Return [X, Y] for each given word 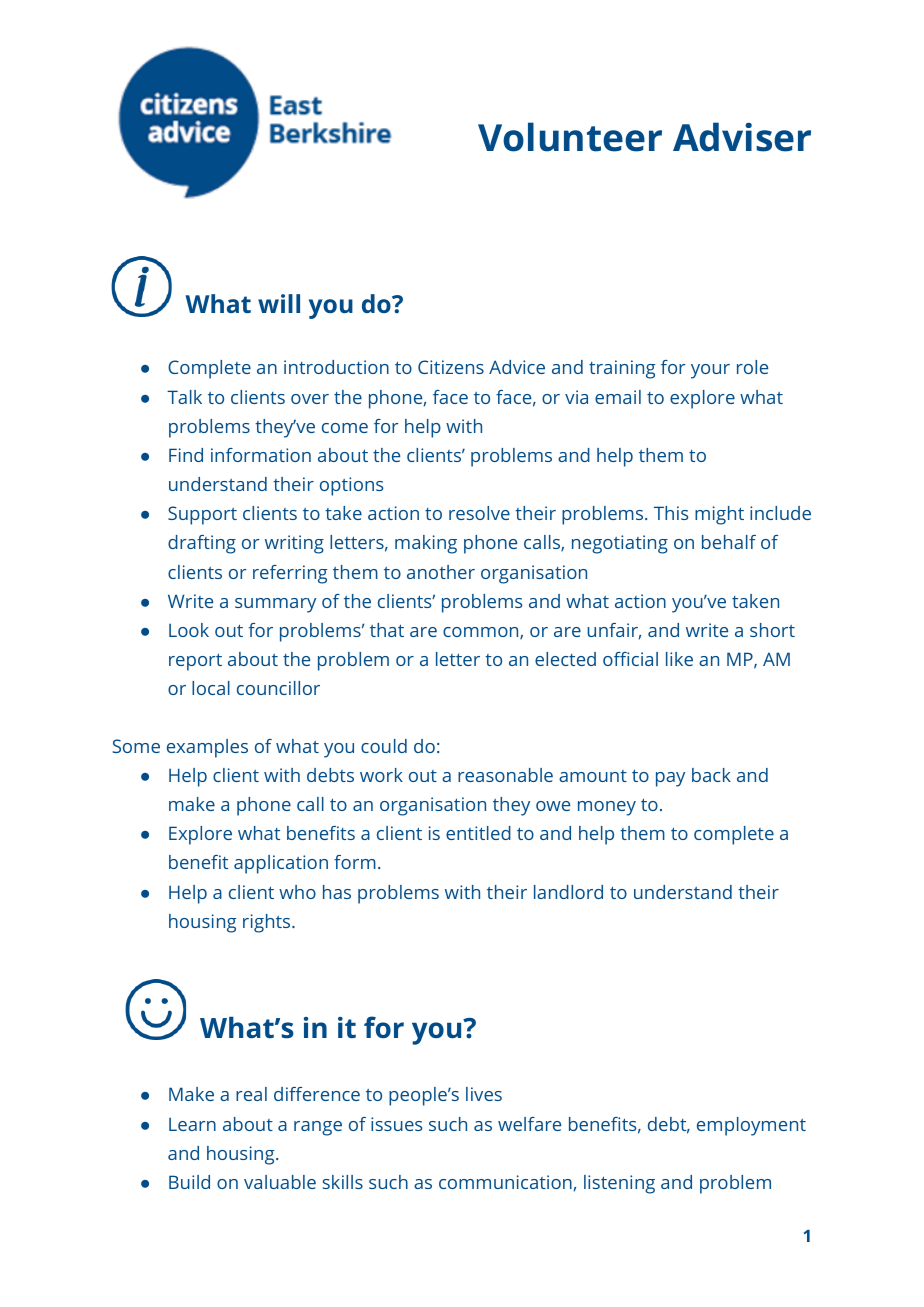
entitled [478, 833]
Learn [192, 1124]
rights [268, 923]
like [679, 659]
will [279, 303]
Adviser [742, 137]
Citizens [451, 367]
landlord [568, 892]
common [482, 633]
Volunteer [570, 137]
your [710, 371]
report [195, 662]
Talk [184, 397]
